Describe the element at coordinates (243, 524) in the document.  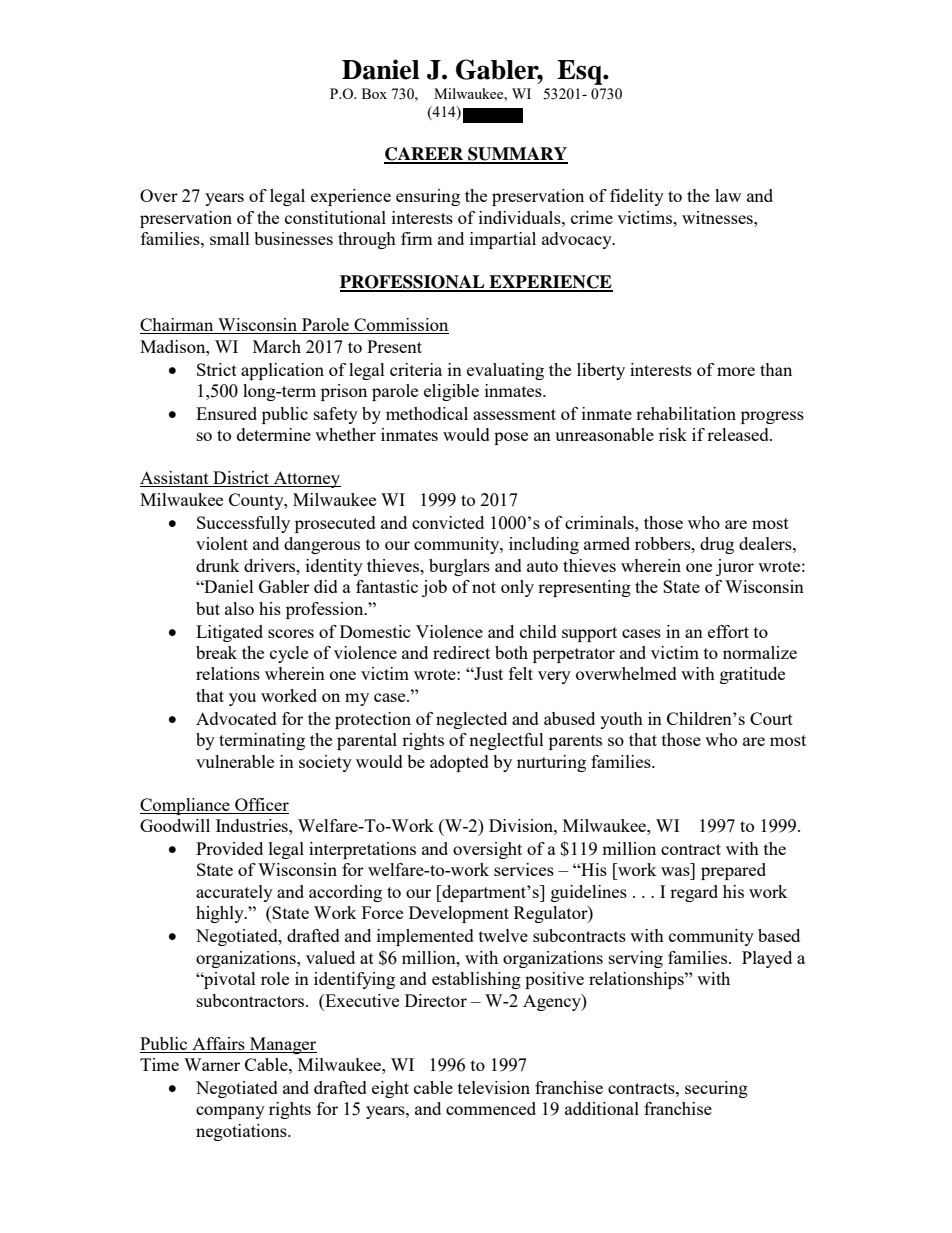
I see `Successfully` at that location.
